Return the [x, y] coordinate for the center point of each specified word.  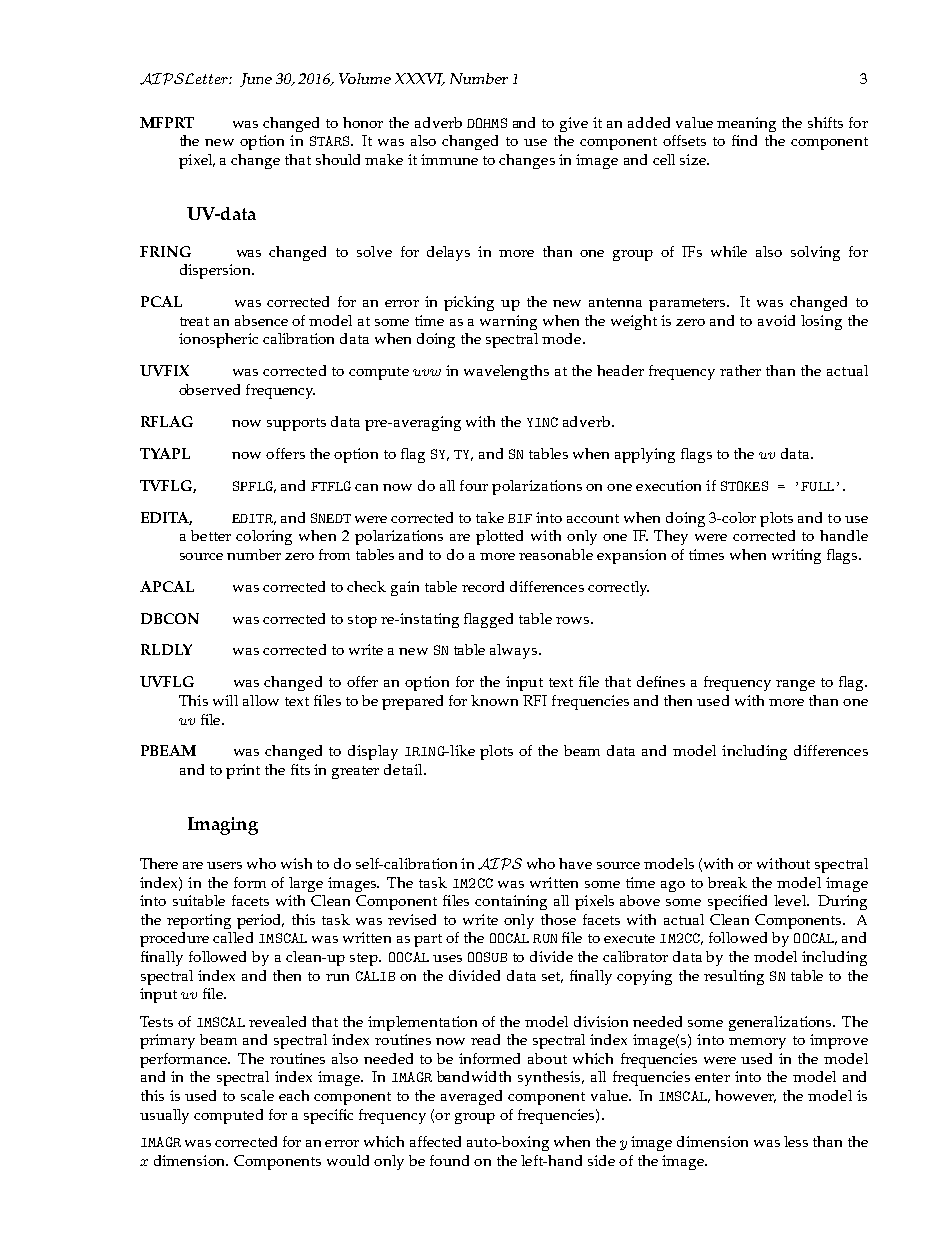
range [795, 685]
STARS [331, 141]
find [744, 140]
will [225, 700]
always [515, 651]
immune [449, 159]
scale [257, 1095]
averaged [471, 1097]
